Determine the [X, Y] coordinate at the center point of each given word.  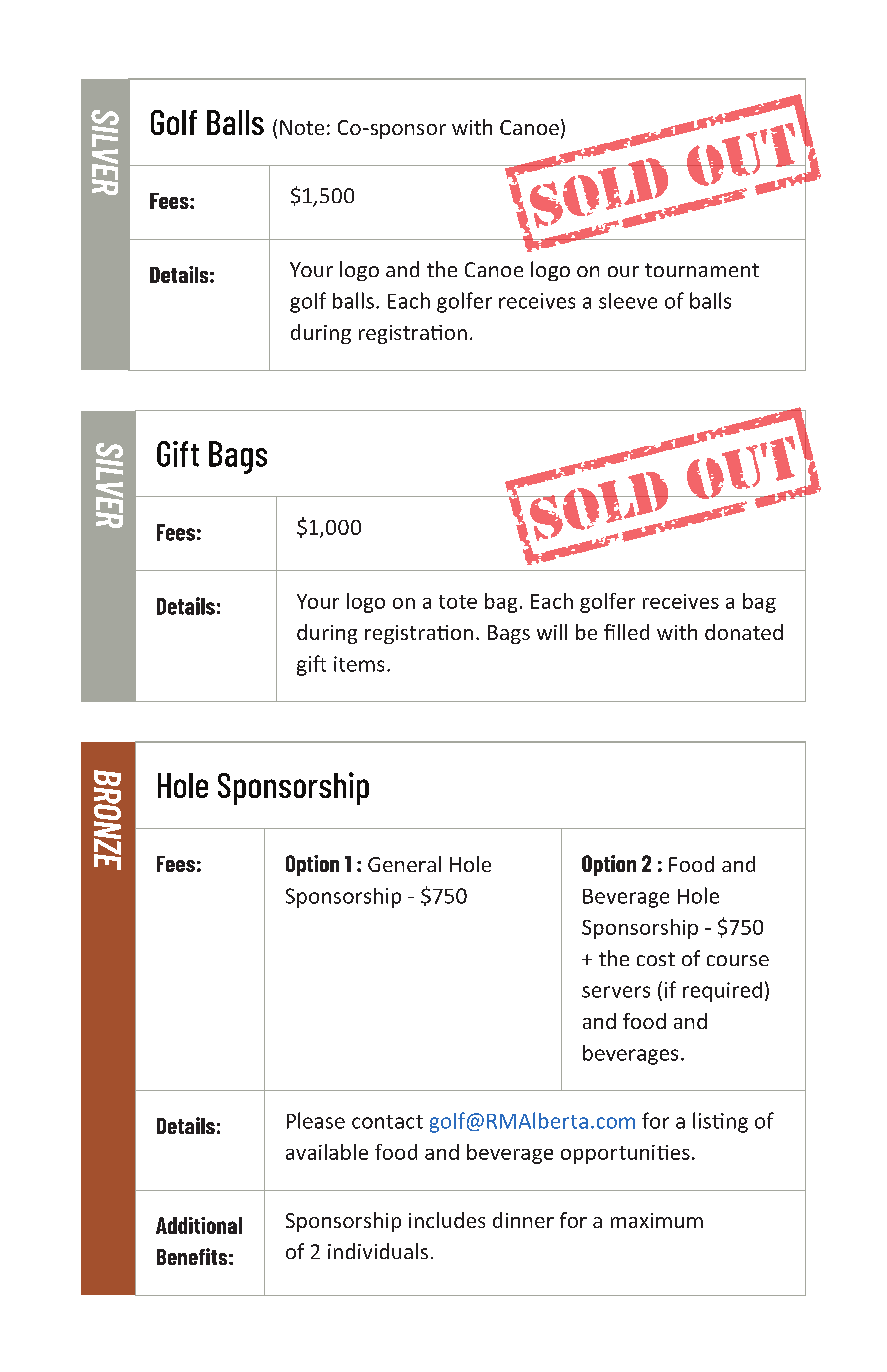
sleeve [628, 301]
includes [447, 1220]
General [404, 864]
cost [656, 959]
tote [458, 602]
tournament [702, 270]
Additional [199, 1225]
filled [626, 632]
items [359, 664]
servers [616, 992]
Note [302, 127]
